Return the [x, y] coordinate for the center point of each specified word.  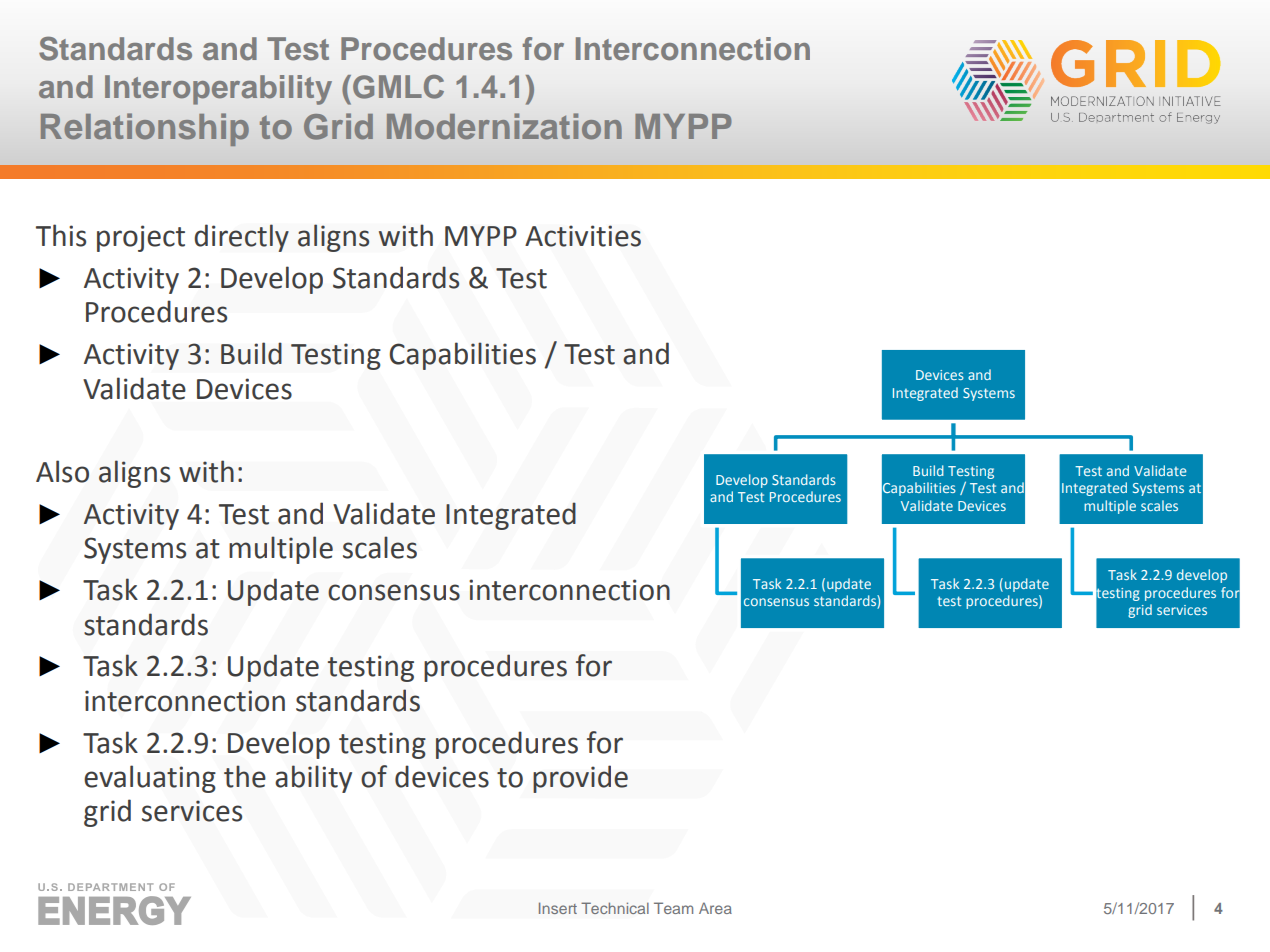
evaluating [150, 779]
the [245, 776]
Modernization [504, 126]
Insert [558, 908]
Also [62, 471]
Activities [583, 236]
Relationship [145, 129]
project [141, 238]
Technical [615, 908]
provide [580, 779]
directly [241, 238]
